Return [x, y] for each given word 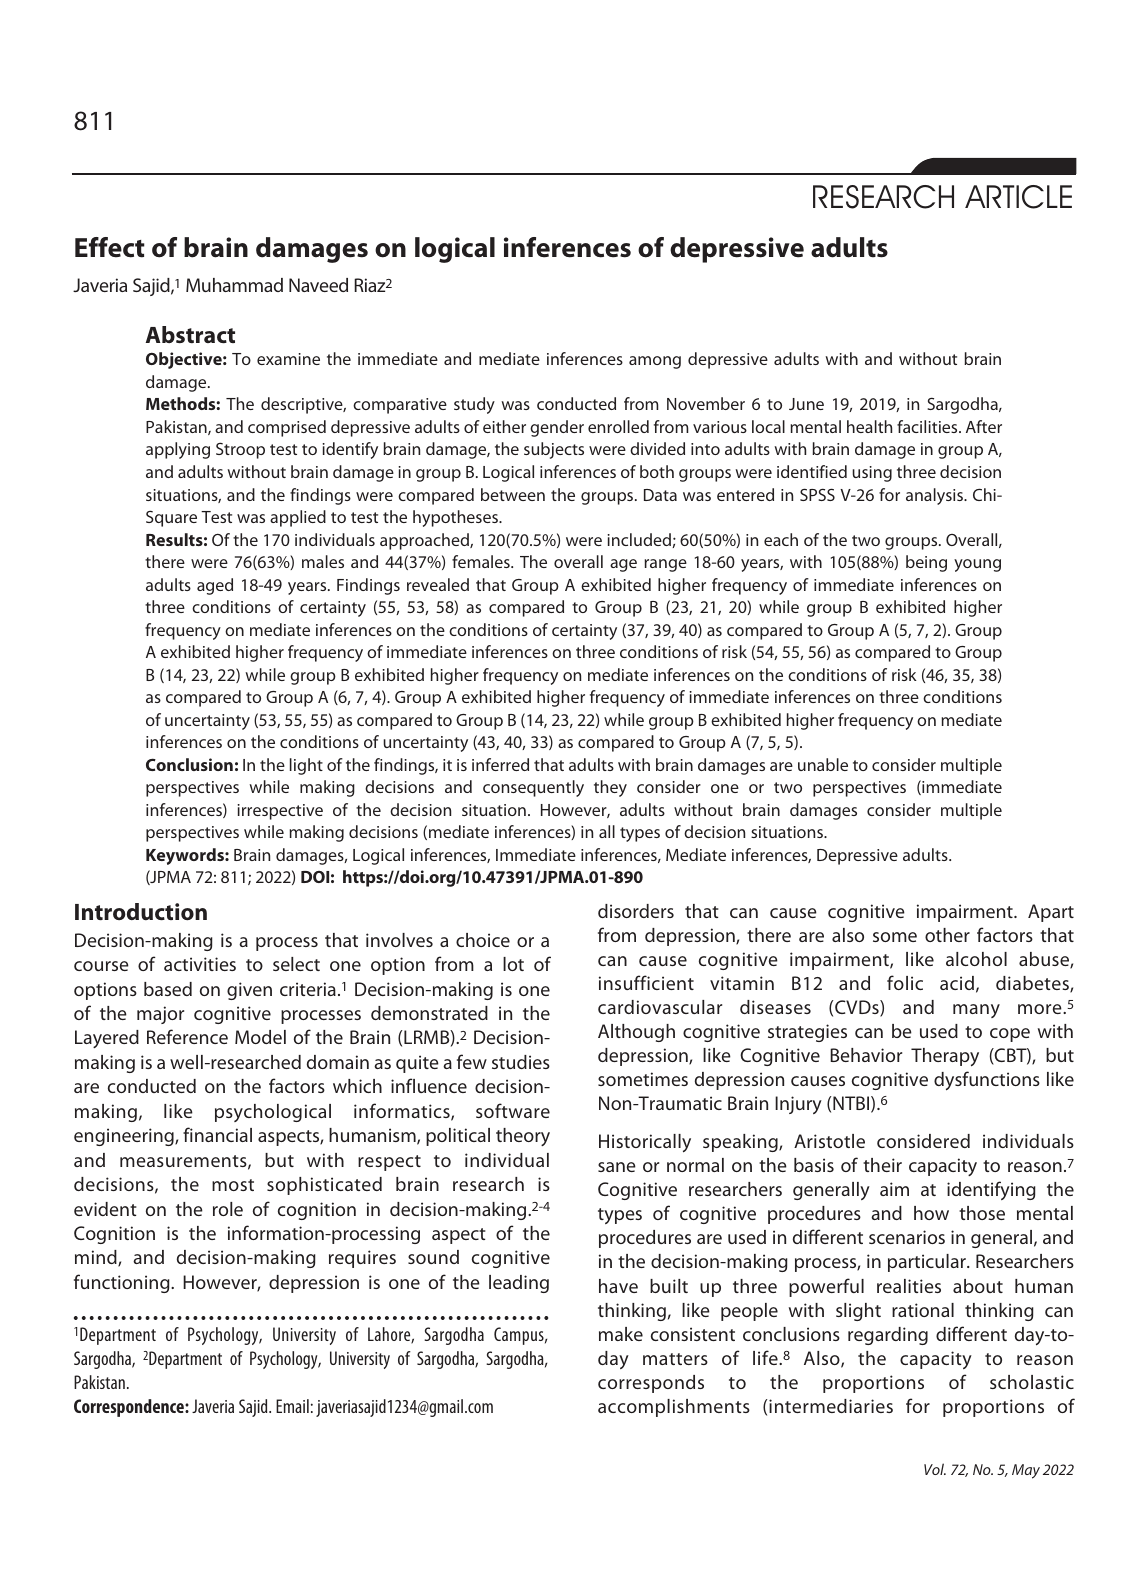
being [926, 563]
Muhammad [234, 285]
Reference [187, 1036]
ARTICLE [1018, 197]
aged [215, 586]
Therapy [945, 1057]
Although [636, 1033]
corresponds [651, 1384]
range [665, 565]
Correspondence [130, 1408]
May [1026, 1471]
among [655, 362]
